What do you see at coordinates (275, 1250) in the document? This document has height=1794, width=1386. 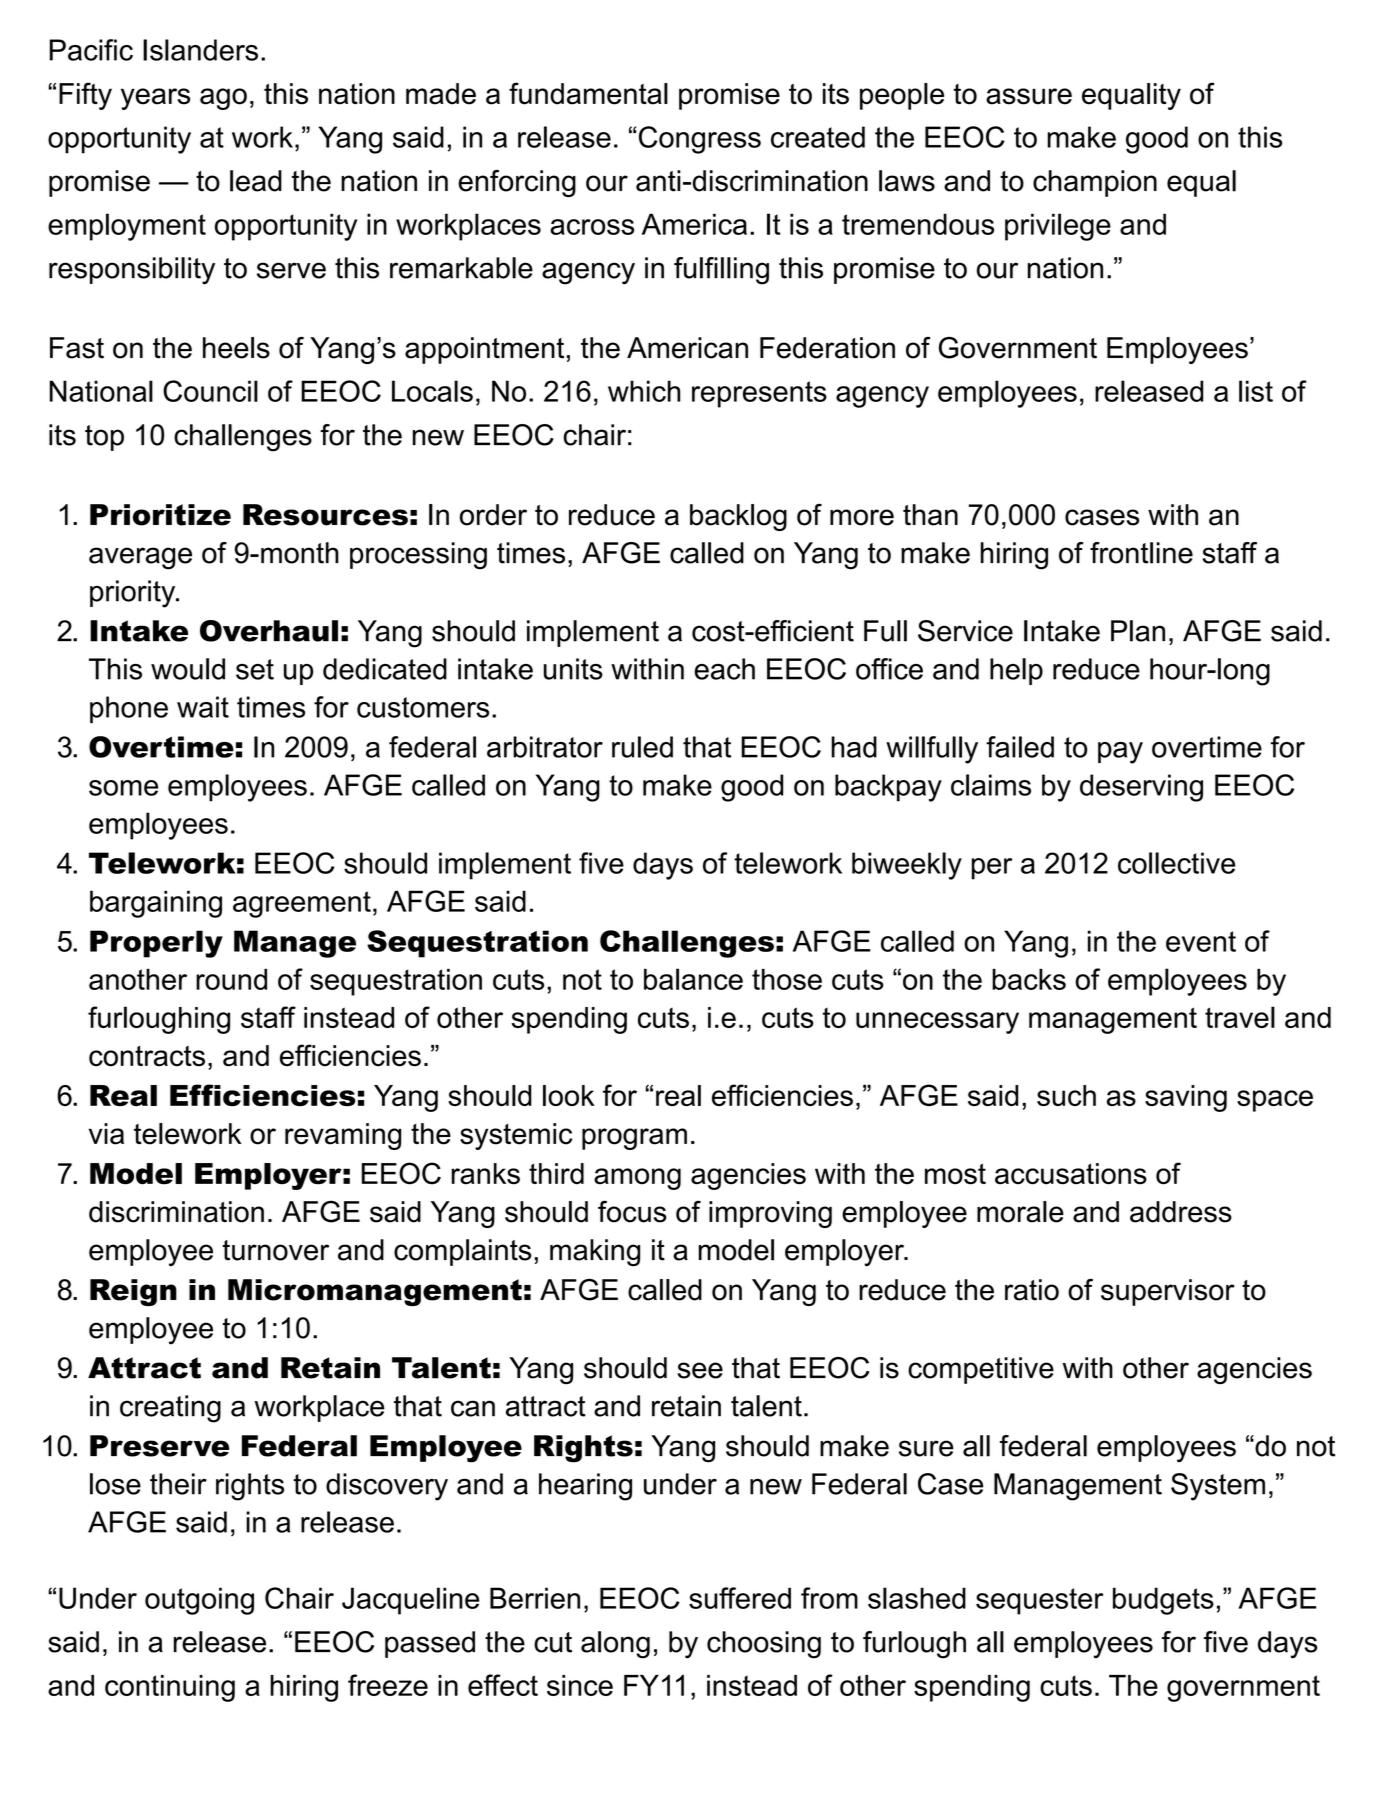 I see `turnover` at bounding box center [275, 1250].
